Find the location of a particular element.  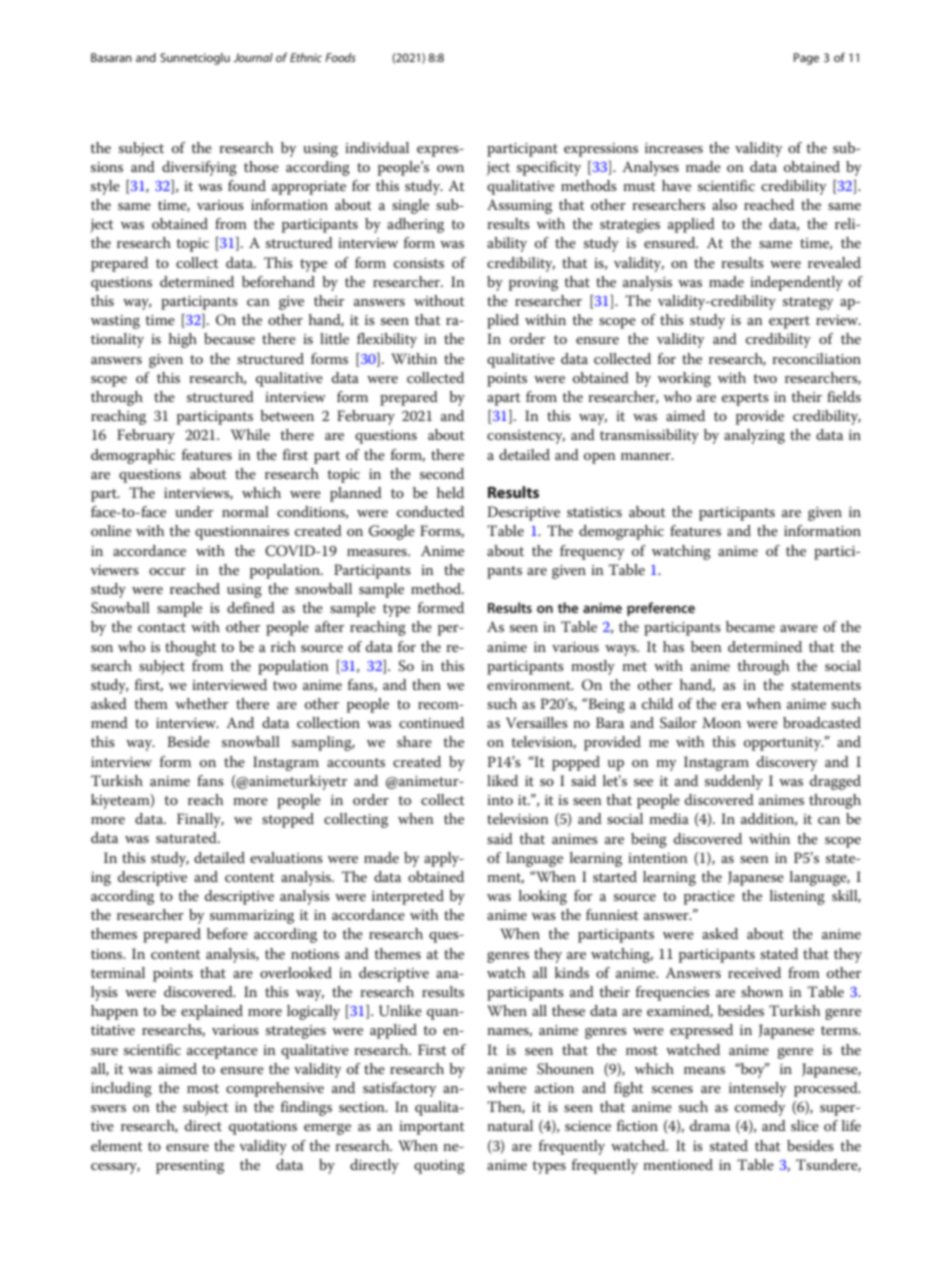

high is located at coordinates (183, 340).
